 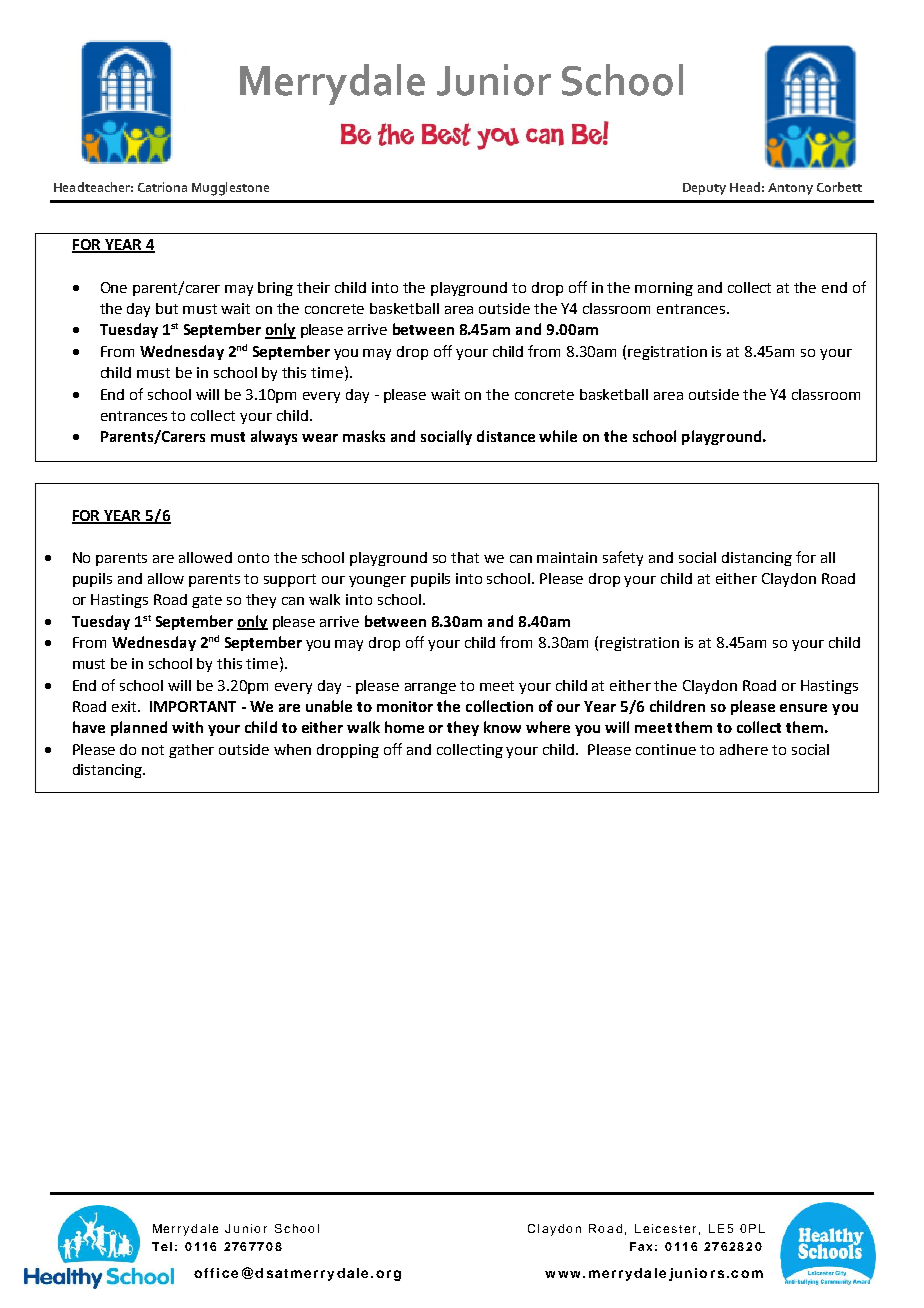 I want to click on Antony, so click(x=790, y=189).
